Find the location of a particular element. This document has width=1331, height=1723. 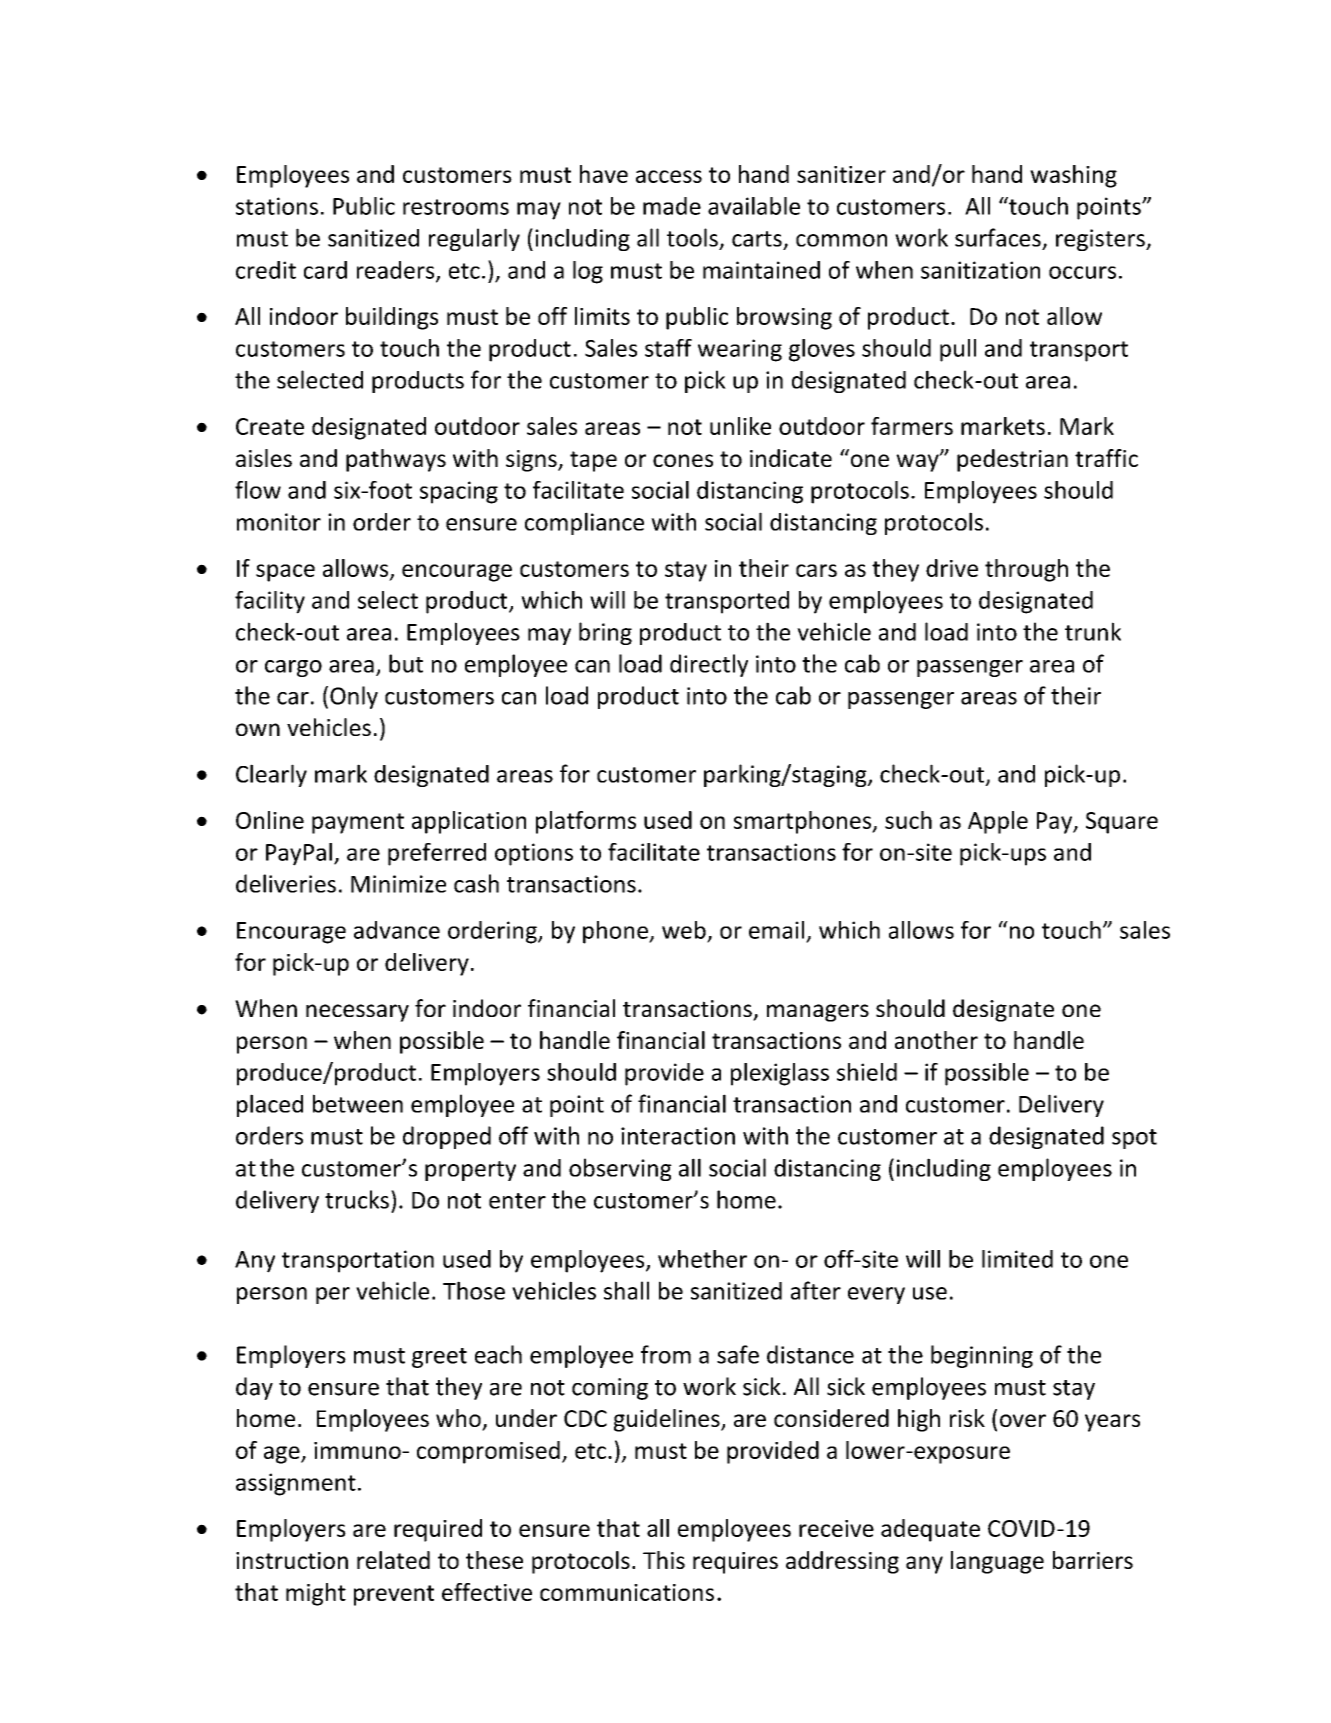

tools is located at coordinates (692, 237).
